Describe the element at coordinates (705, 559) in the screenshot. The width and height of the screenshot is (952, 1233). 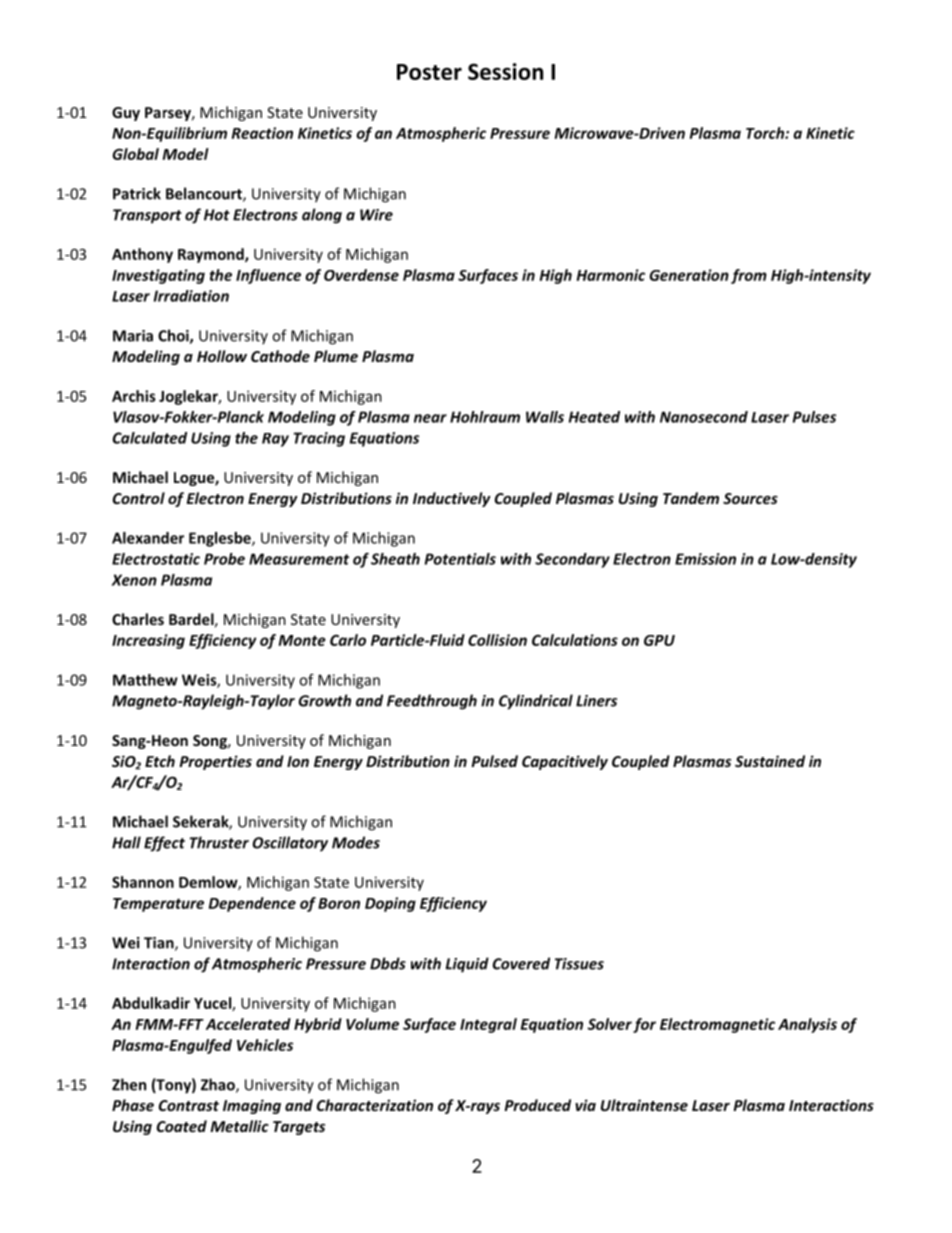
I see `Emission` at that location.
